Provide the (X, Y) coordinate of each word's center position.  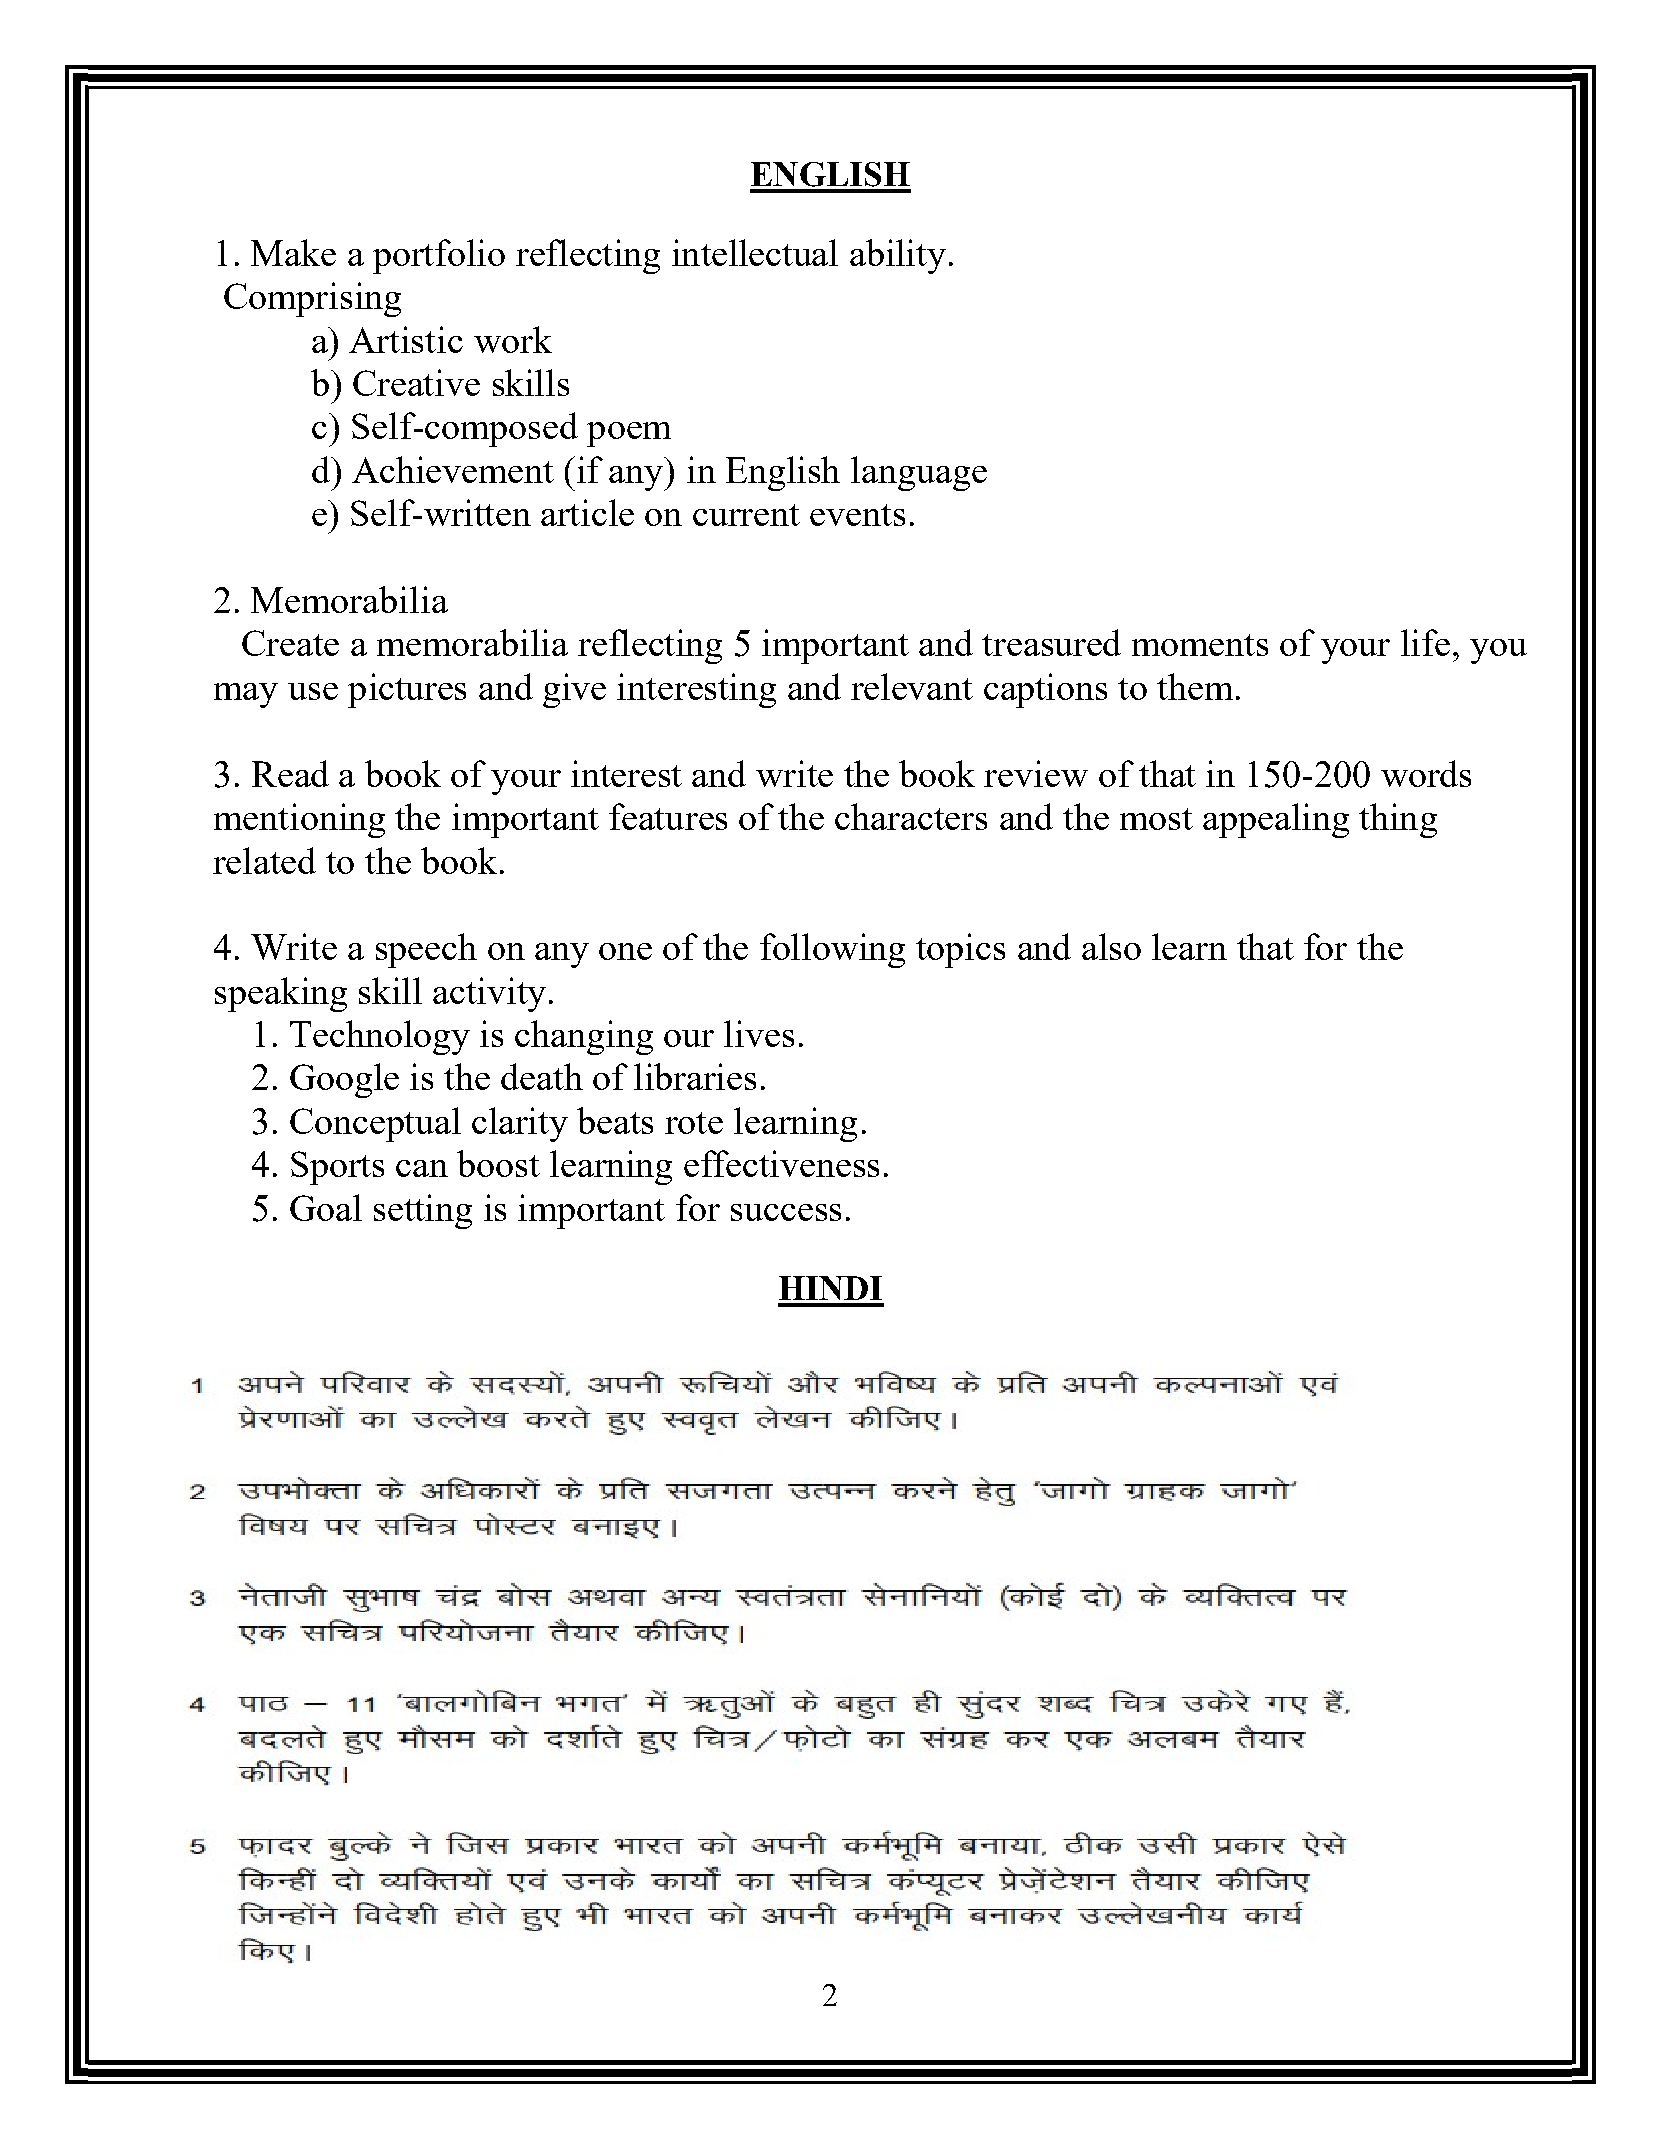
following (832, 950)
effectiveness (781, 1163)
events (857, 515)
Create (290, 643)
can (422, 1168)
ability (898, 256)
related (264, 860)
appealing (1276, 820)
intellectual (755, 252)
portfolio (439, 256)
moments (1200, 645)
